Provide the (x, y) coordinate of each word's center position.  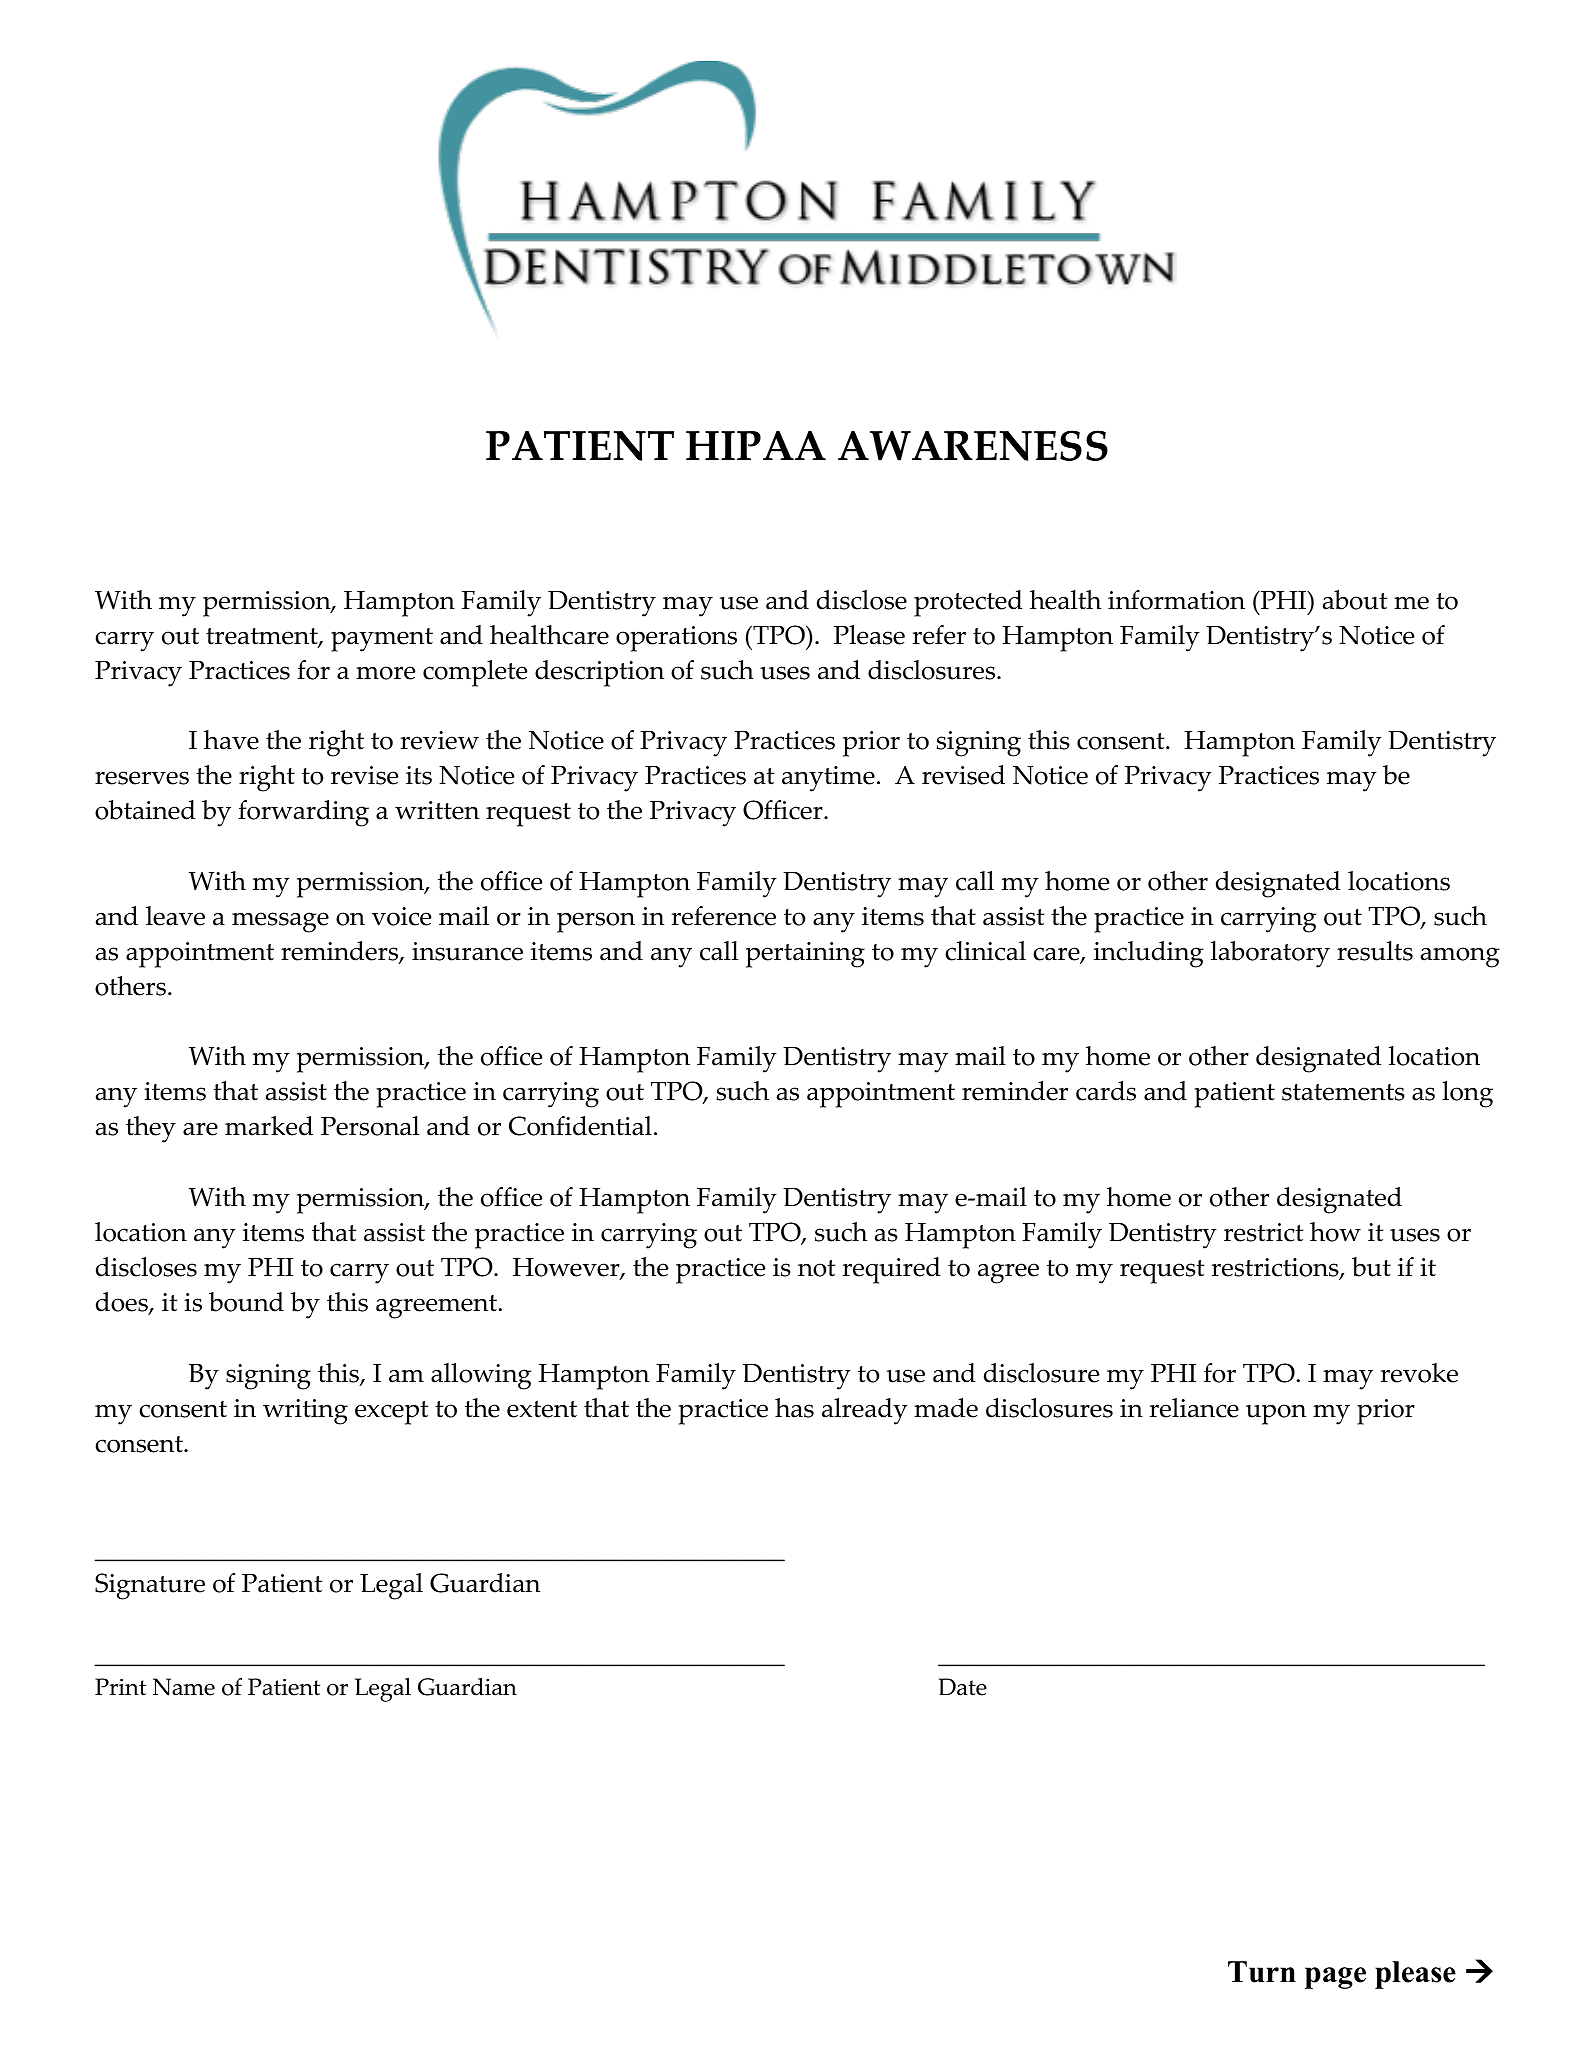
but (1371, 1267)
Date (963, 1687)
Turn (1262, 1972)
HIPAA (756, 445)
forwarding (303, 813)
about (1355, 600)
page (1335, 1978)
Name (184, 1687)
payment (382, 640)
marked (269, 1126)
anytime (828, 779)
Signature (150, 1586)
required (892, 1270)
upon (1276, 1414)
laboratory (1270, 954)
